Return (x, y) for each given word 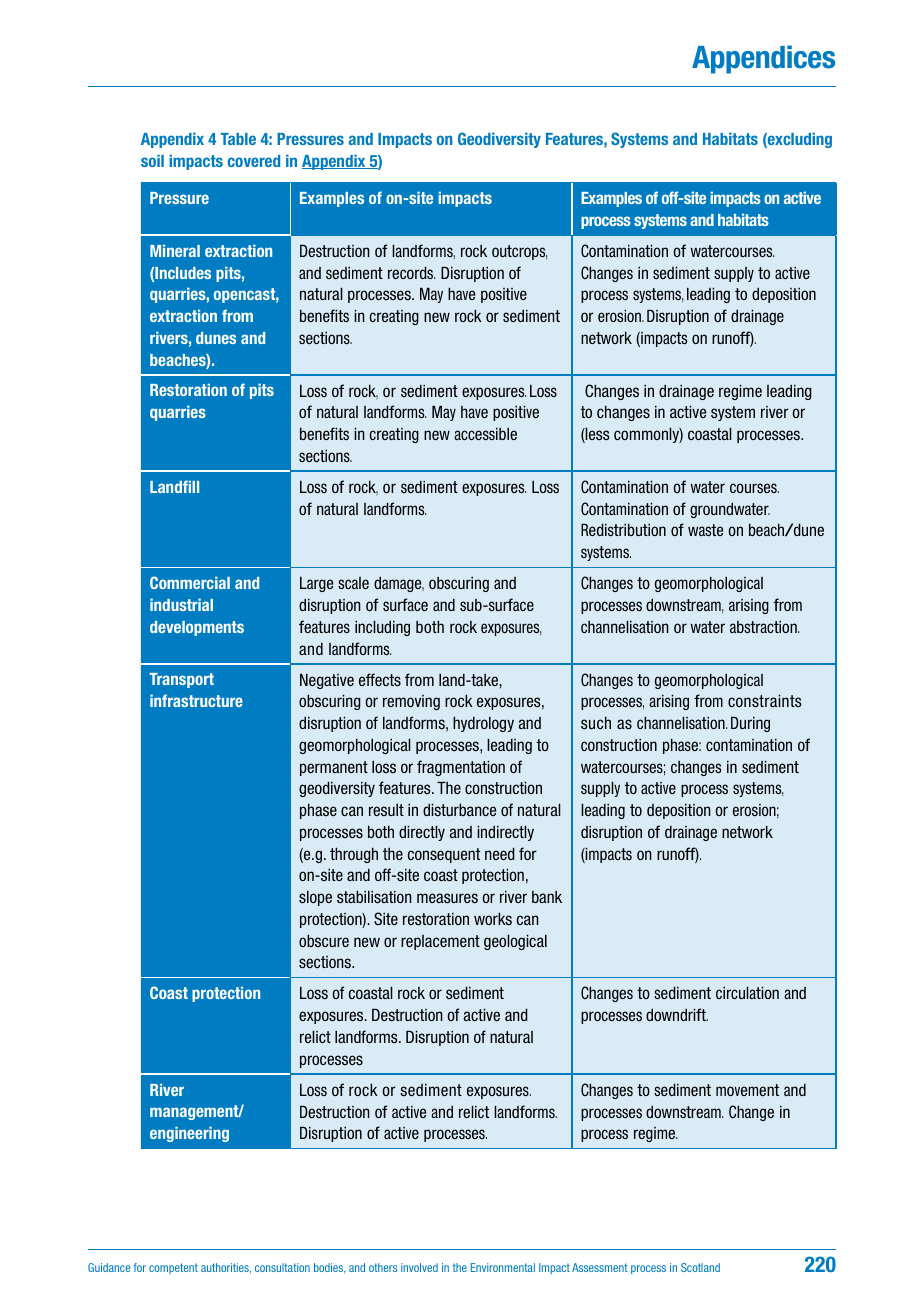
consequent (444, 855)
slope (315, 898)
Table (238, 139)
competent (173, 1268)
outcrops (519, 252)
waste (705, 530)
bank (547, 897)
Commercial (190, 582)
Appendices (763, 59)
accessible (485, 434)
